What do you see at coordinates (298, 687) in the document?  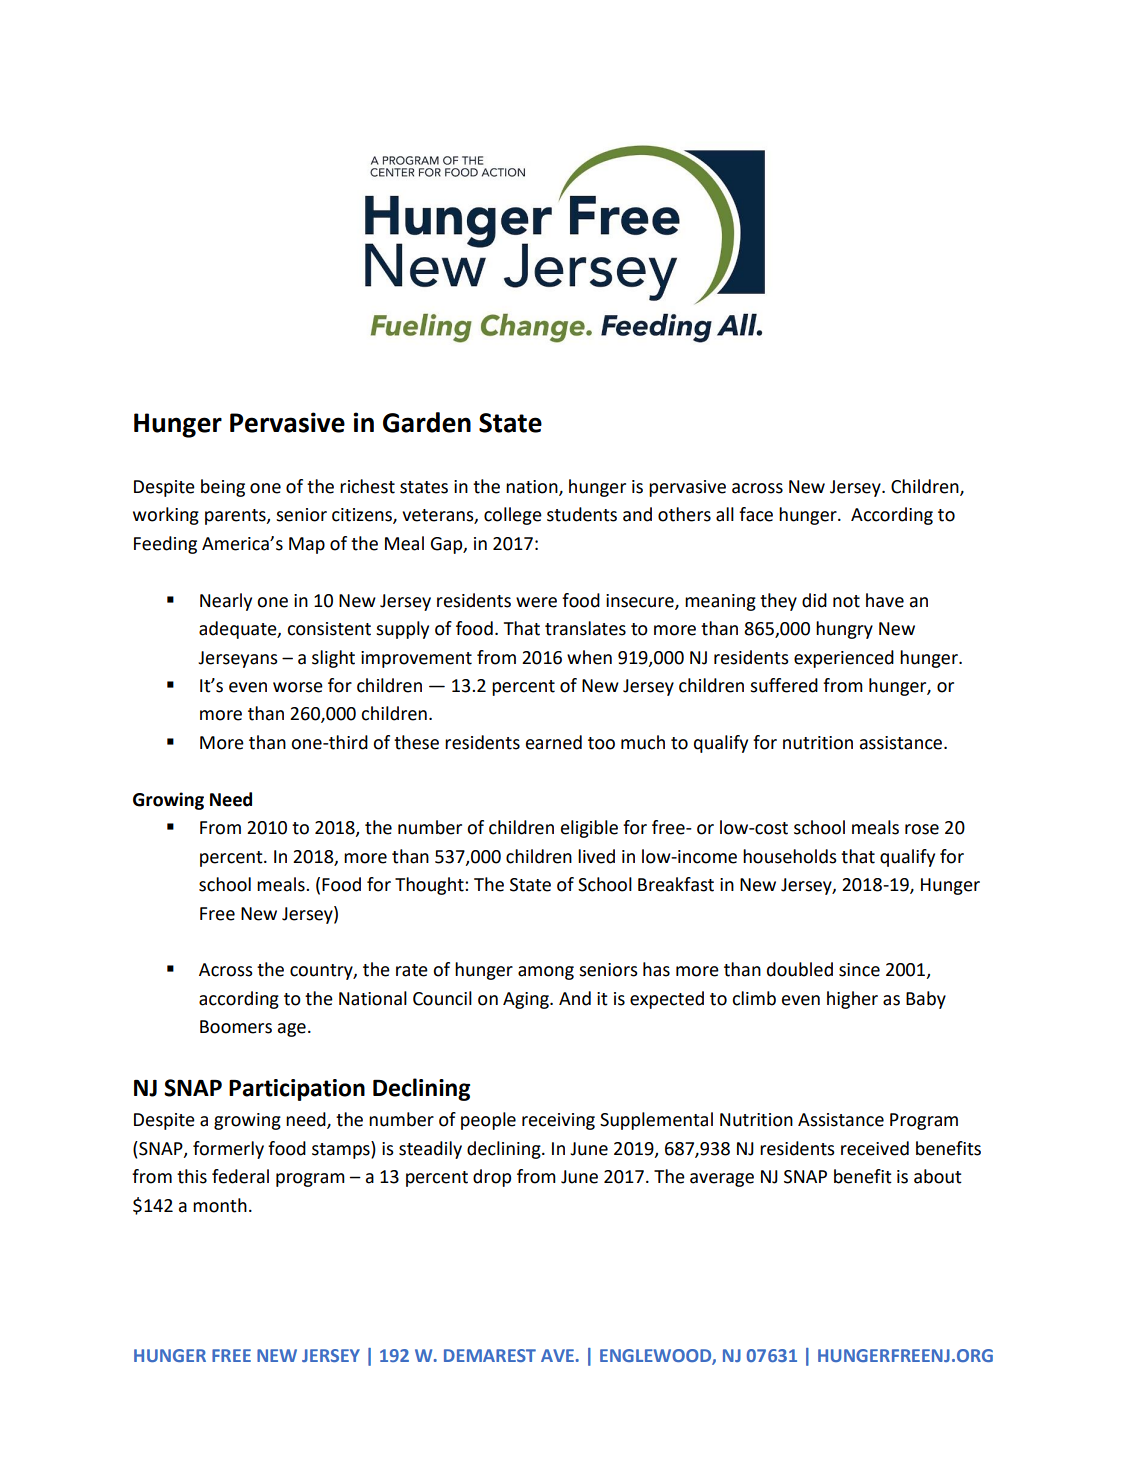 I see `worse` at bounding box center [298, 687].
